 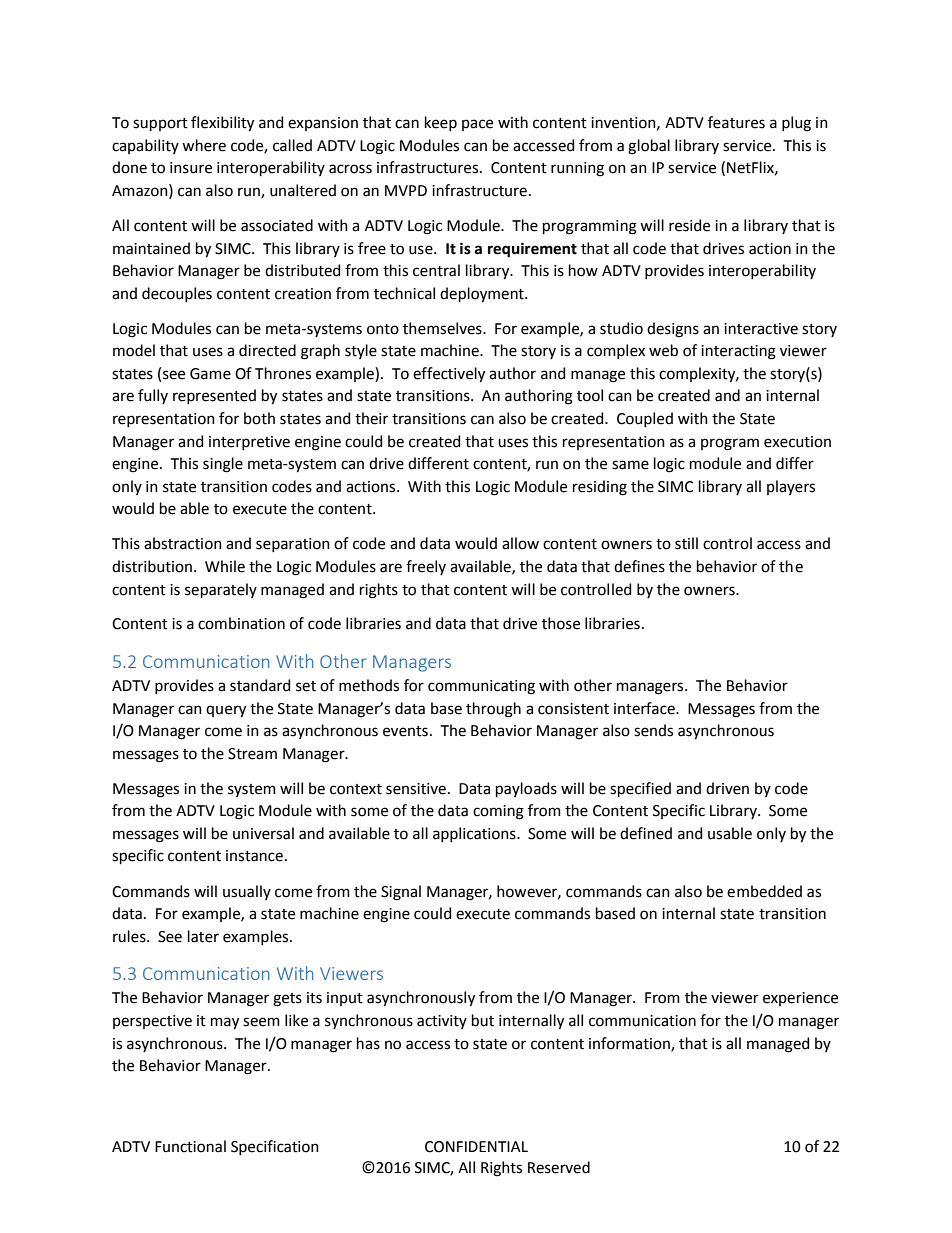 What do you see at coordinates (190, 1146) in the screenshot?
I see `Functional` at bounding box center [190, 1146].
